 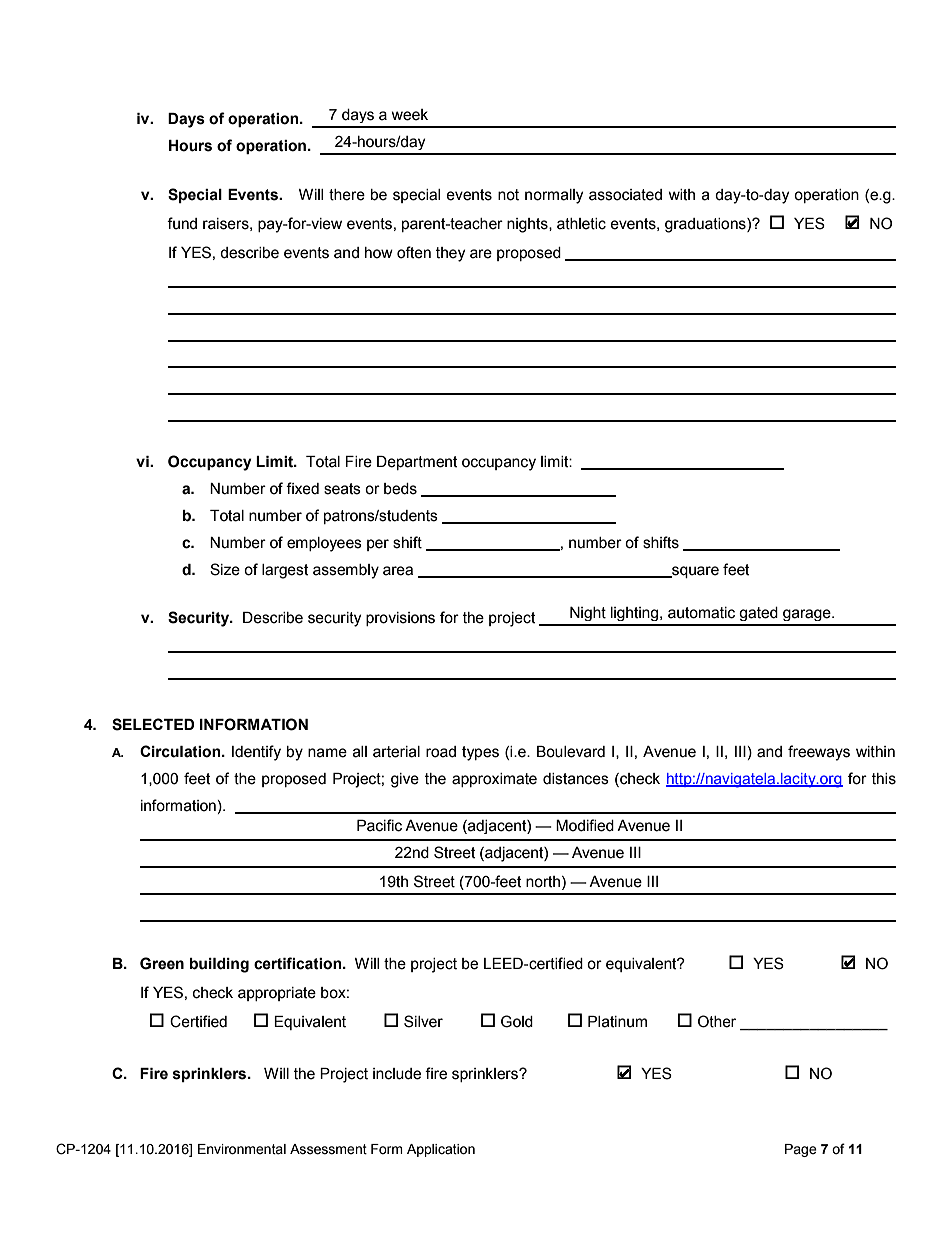 I want to click on graduations, so click(x=706, y=225).
